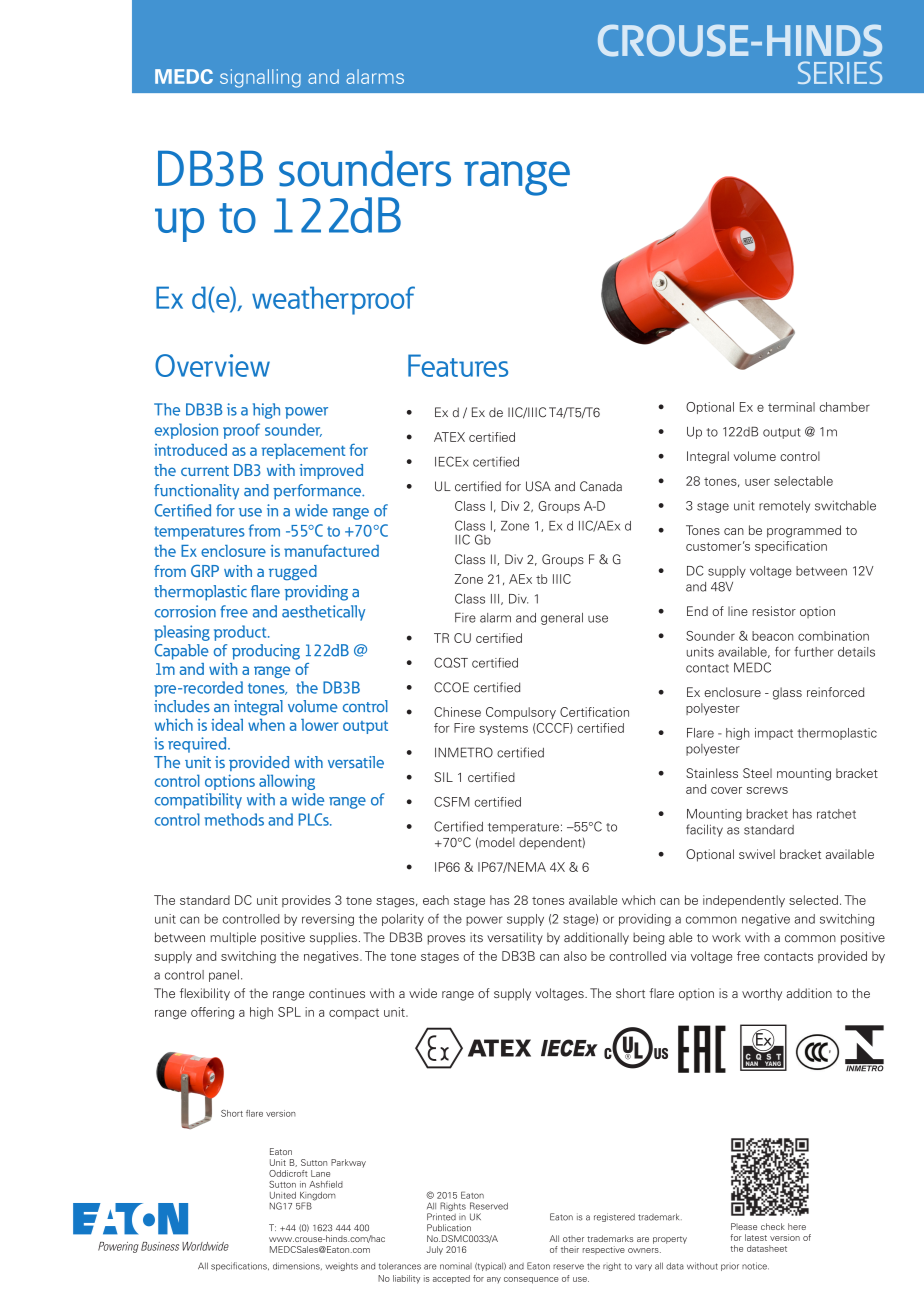 This page has height=1308, width=924. I want to click on consequence, so click(531, 1280).
